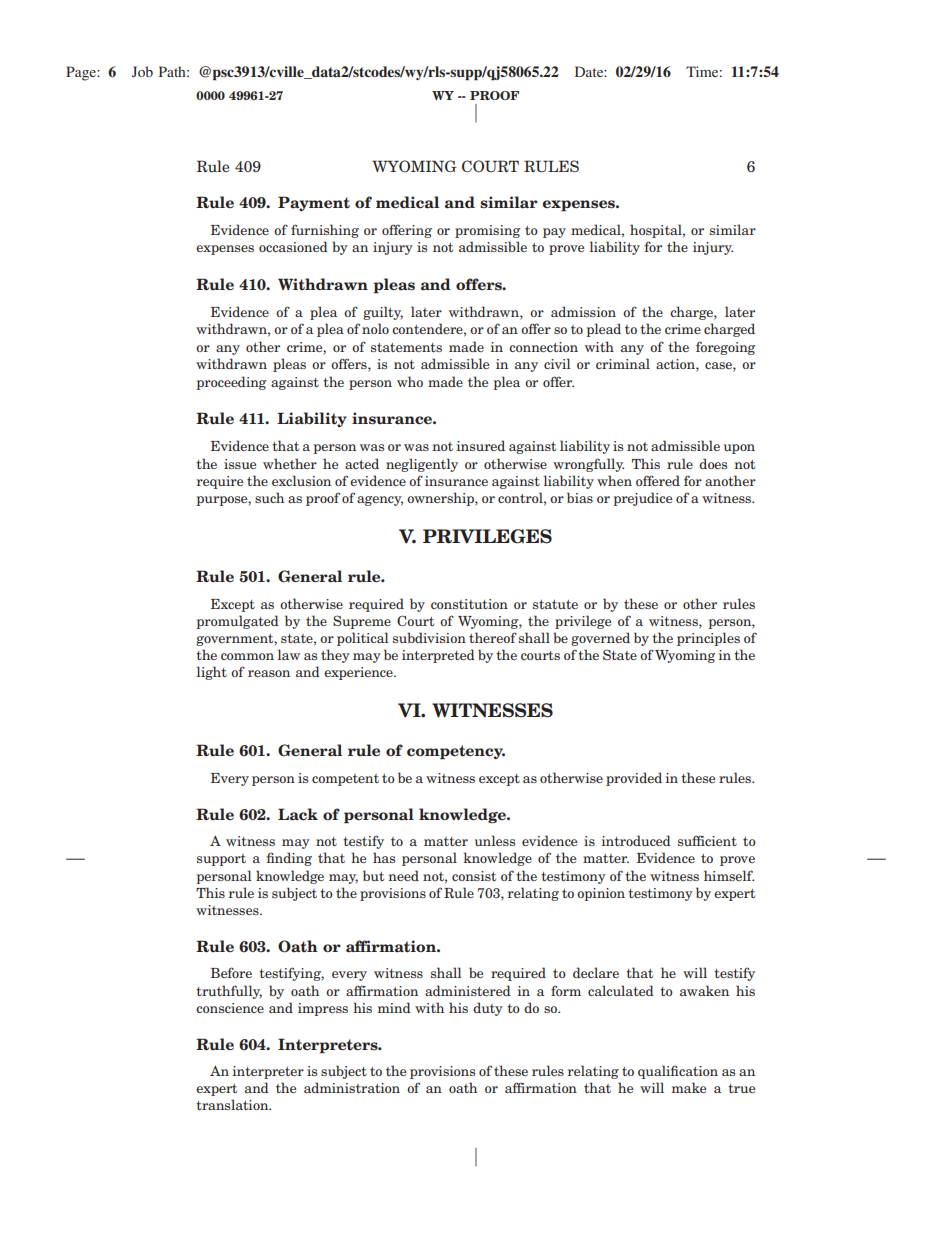 The image size is (952, 1233). Describe the element at coordinates (708, 639) in the image. I see `principles` at that location.
